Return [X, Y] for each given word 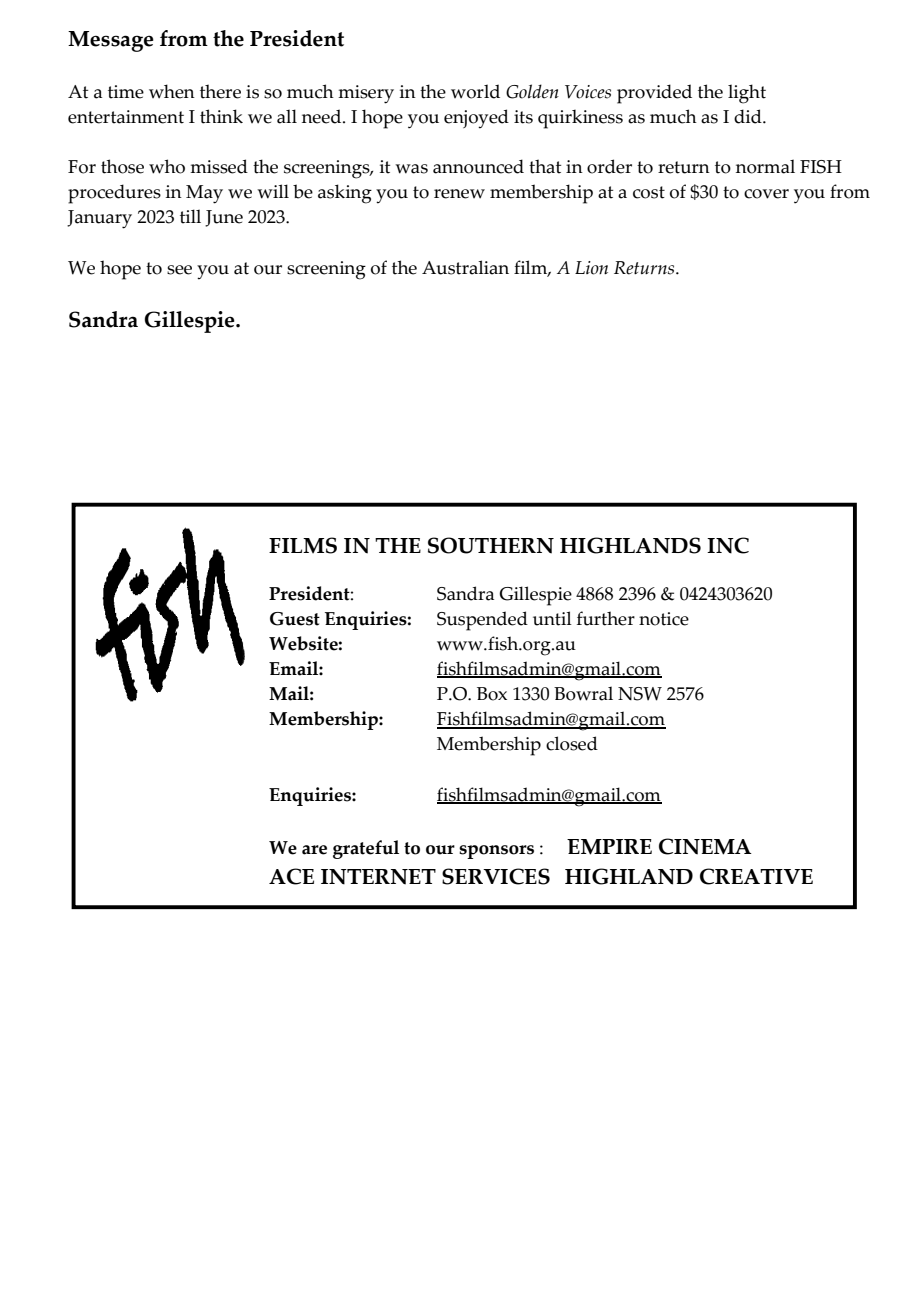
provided [654, 94]
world [475, 91]
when [172, 91]
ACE [291, 876]
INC [728, 545]
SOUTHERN [491, 545]
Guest [295, 619]
